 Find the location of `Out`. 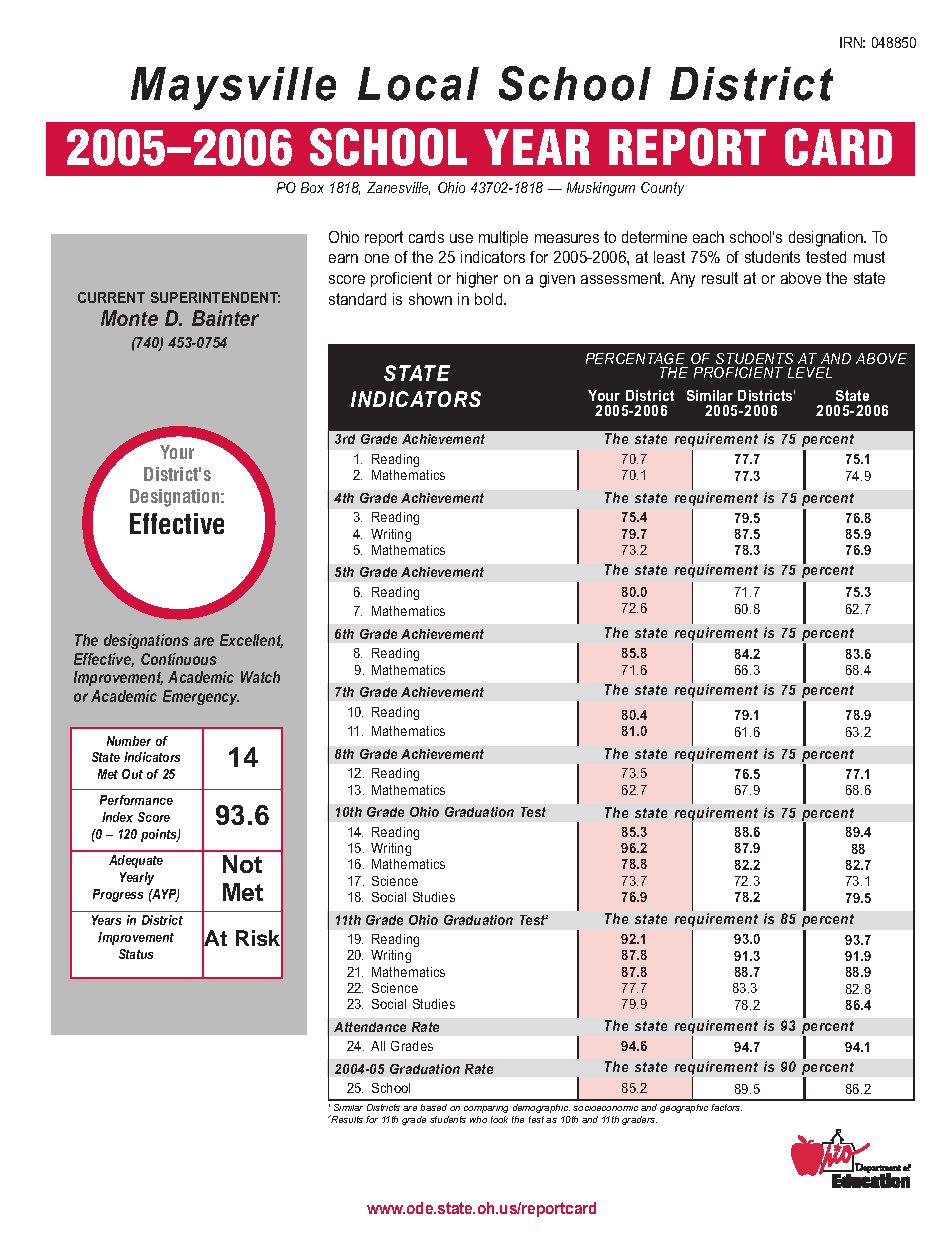

Out is located at coordinates (132, 774).
